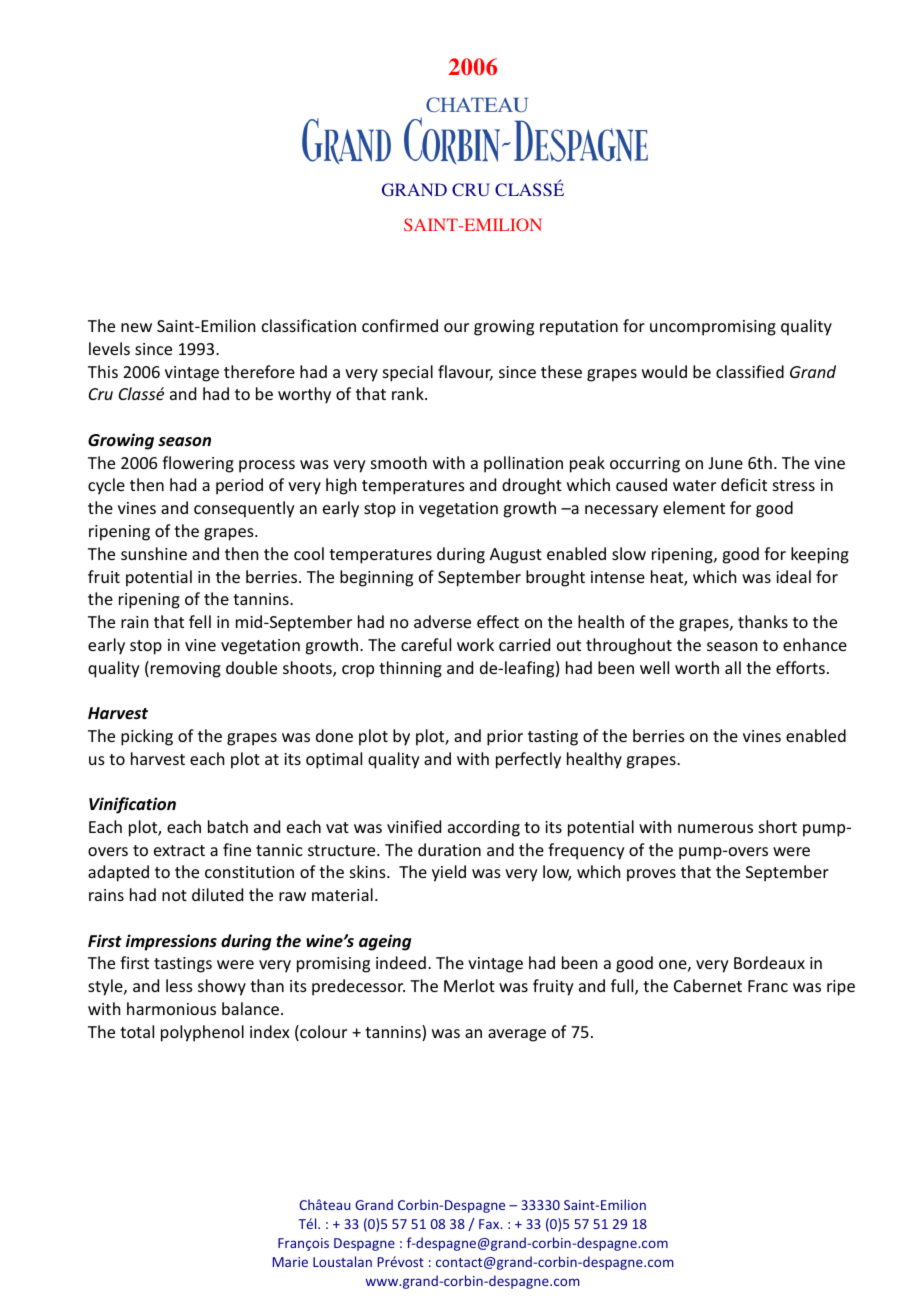  What do you see at coordinates (186, 670) in the document?
I see `removing` at bounding box center [186, 670].
